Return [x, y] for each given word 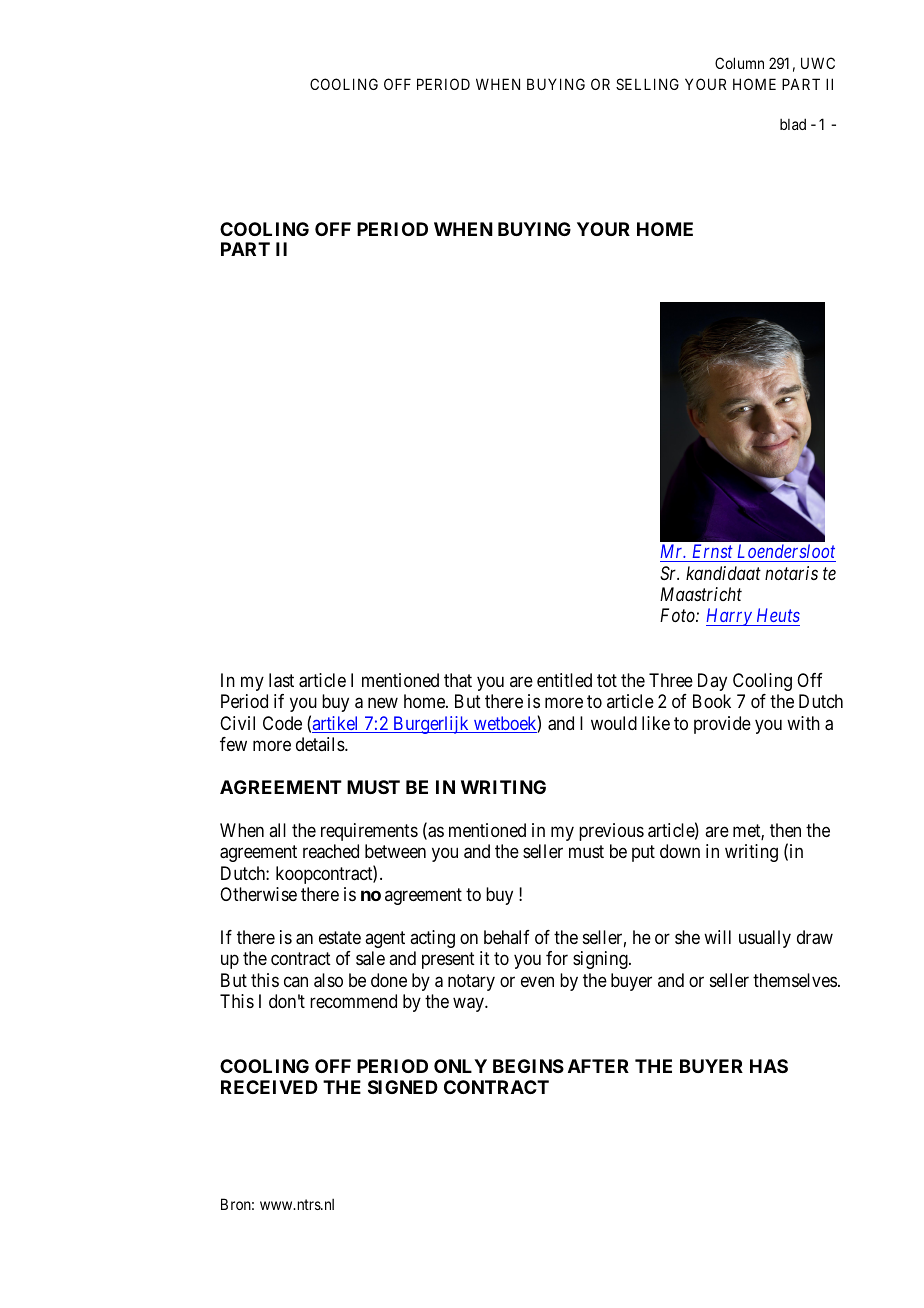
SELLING [647, 84]
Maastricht [701, 594]
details [321, 744]
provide [722, 725]
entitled [564, 680]
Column [739, 63]
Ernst [713, 551]
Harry [730, 617]
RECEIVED [269, 1087]
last [281, 680]
